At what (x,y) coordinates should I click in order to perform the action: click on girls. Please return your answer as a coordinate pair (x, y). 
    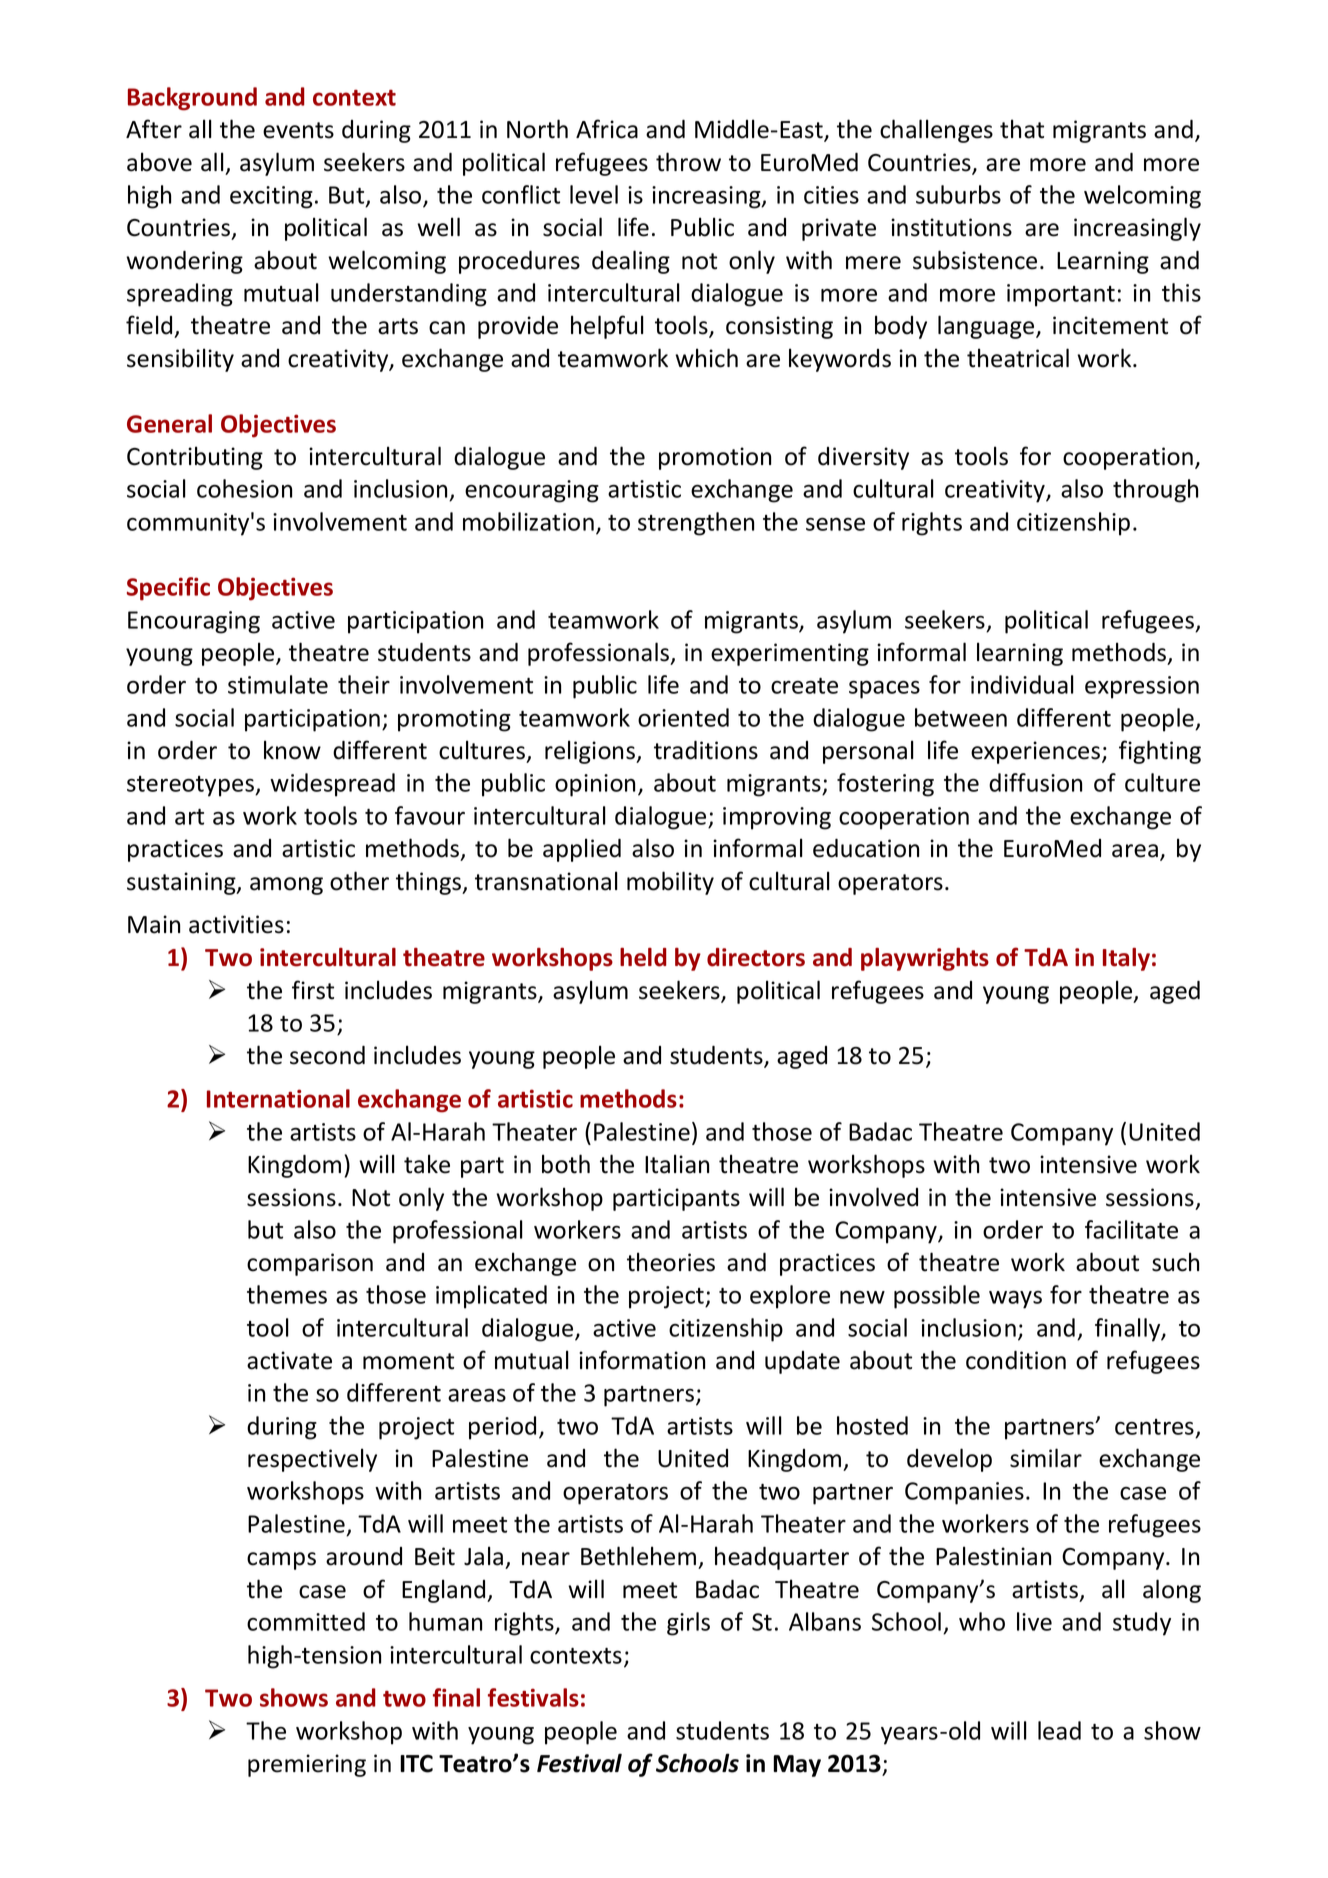
    Looking at the image, I should click on (688, 1624).
